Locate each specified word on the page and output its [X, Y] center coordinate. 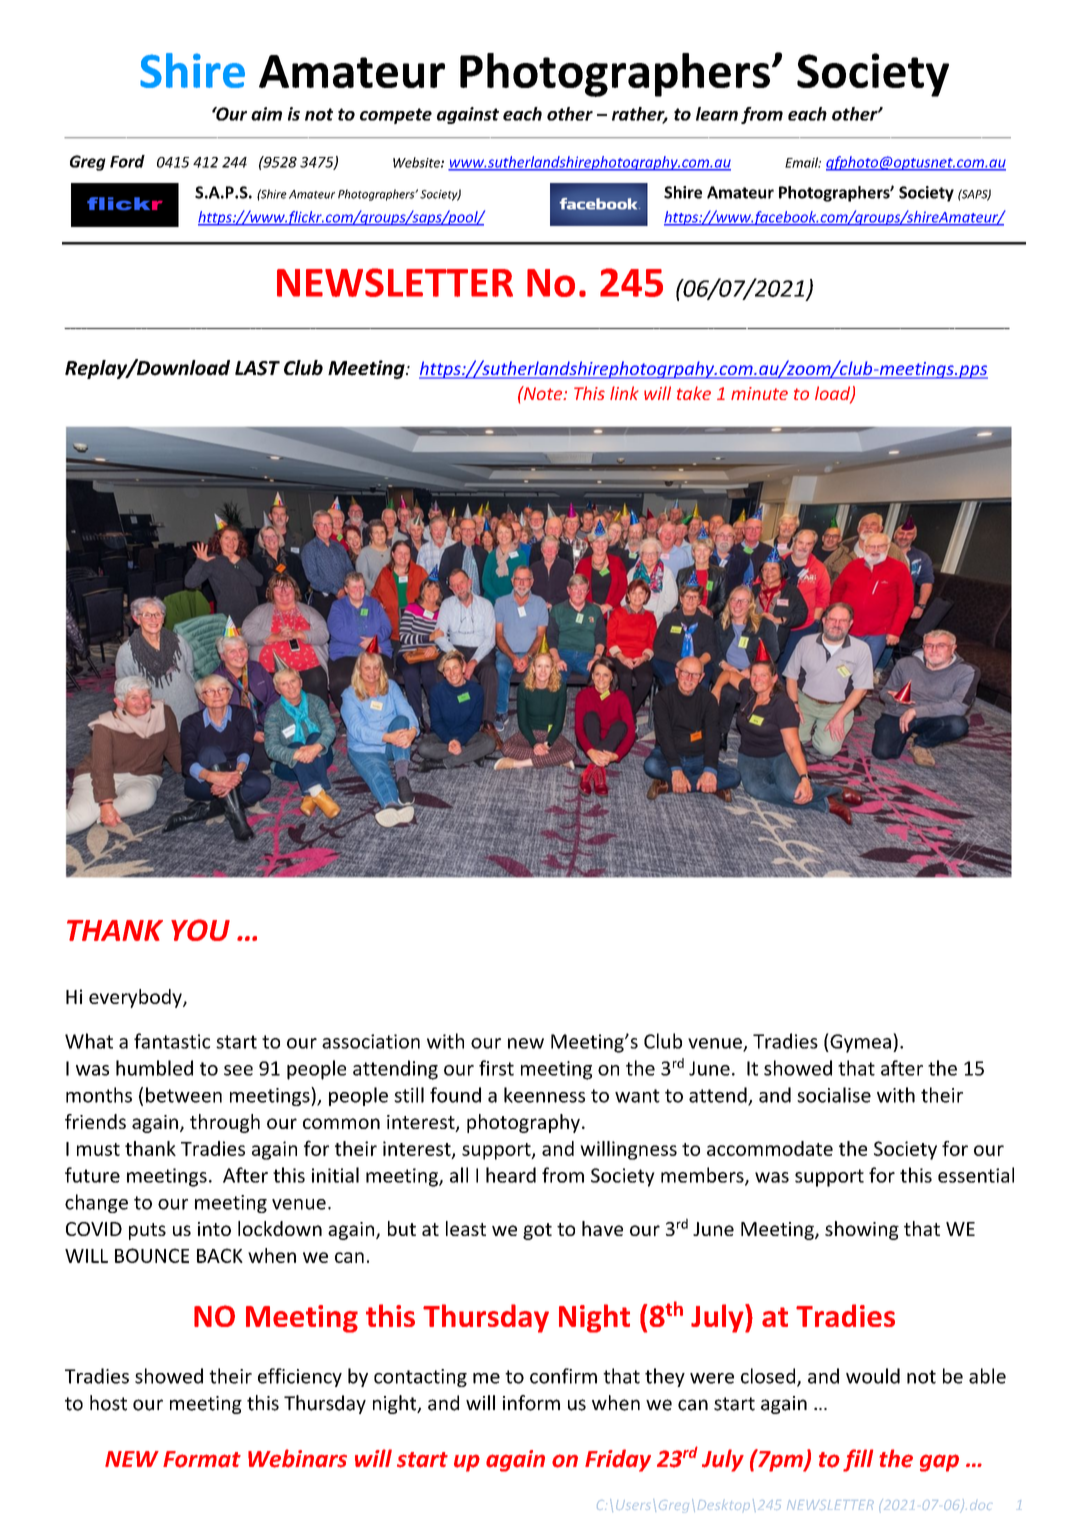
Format [202, 1459]
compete [396, 116]
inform [531, 1403]
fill [858, 1460]
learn [717, 114]
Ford [127, 161]
